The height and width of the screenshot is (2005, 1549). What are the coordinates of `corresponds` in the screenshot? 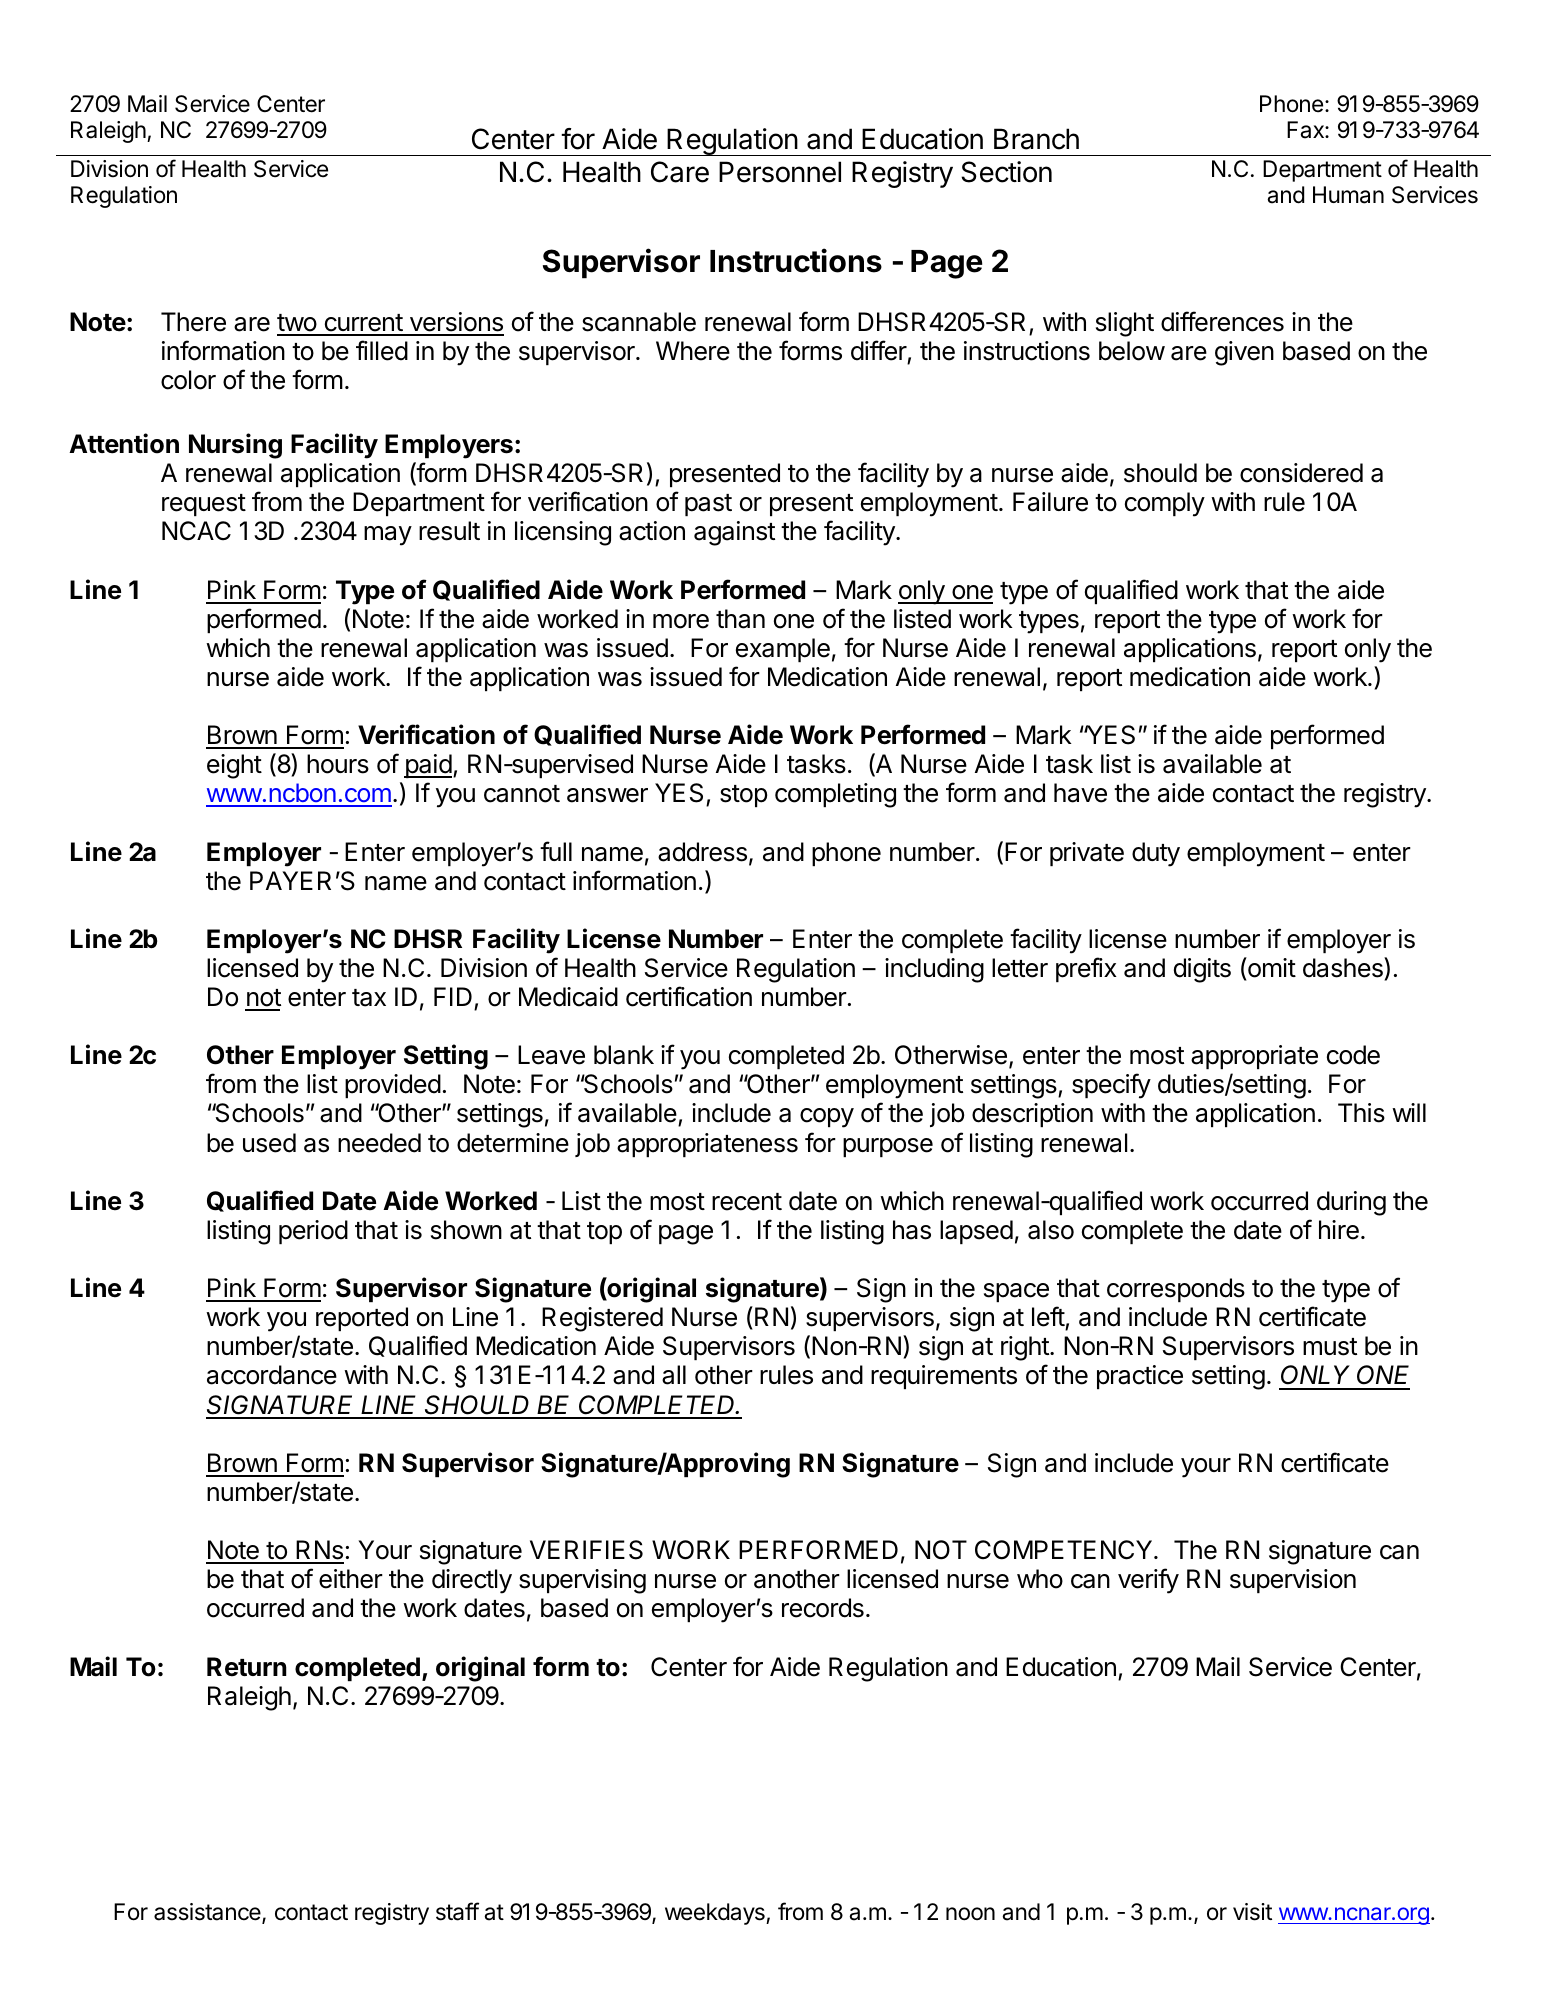 It's located at (1176, 1290).
